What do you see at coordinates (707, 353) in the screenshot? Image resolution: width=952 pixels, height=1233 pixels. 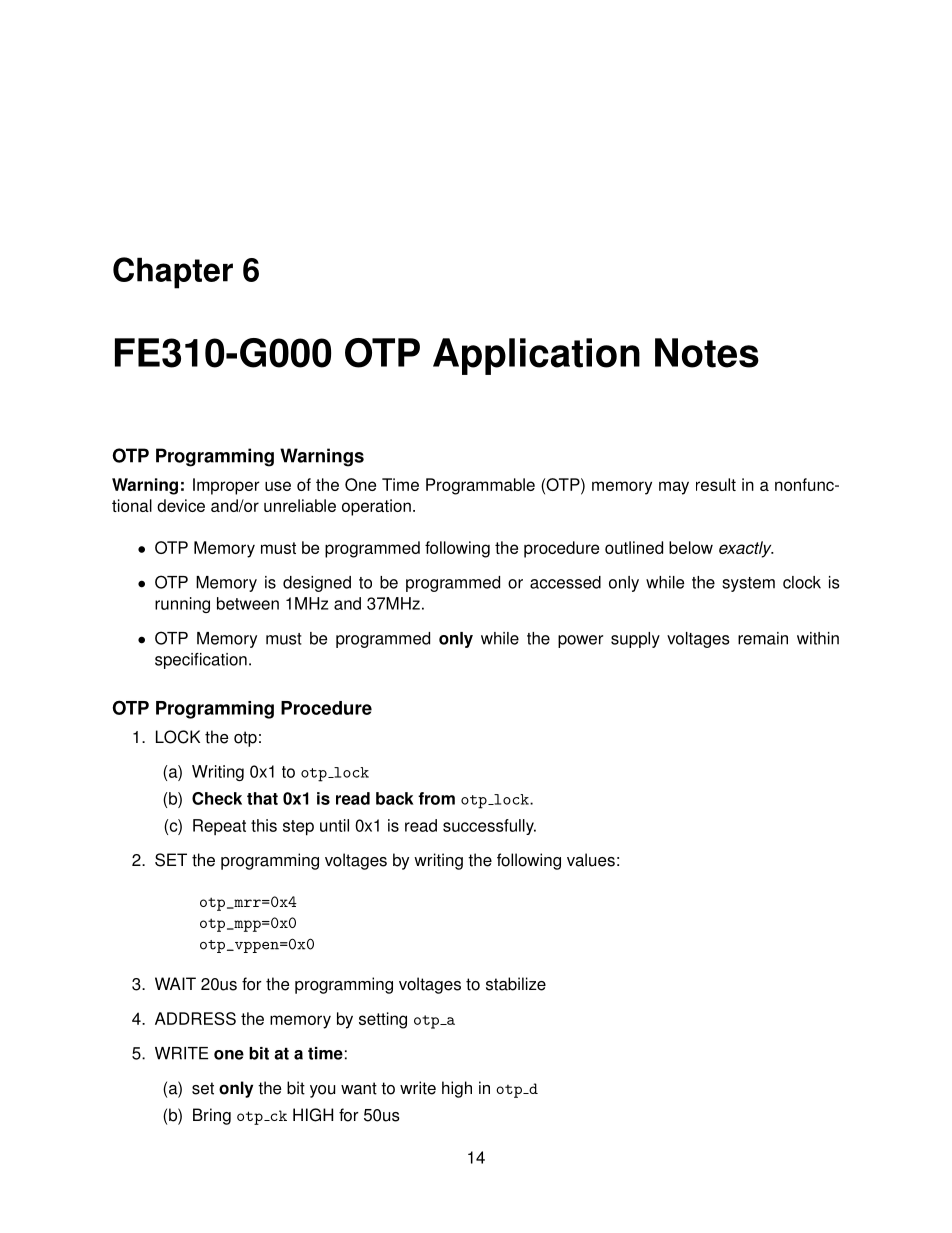 I see `Notes` at bounding box center [707, 353].
